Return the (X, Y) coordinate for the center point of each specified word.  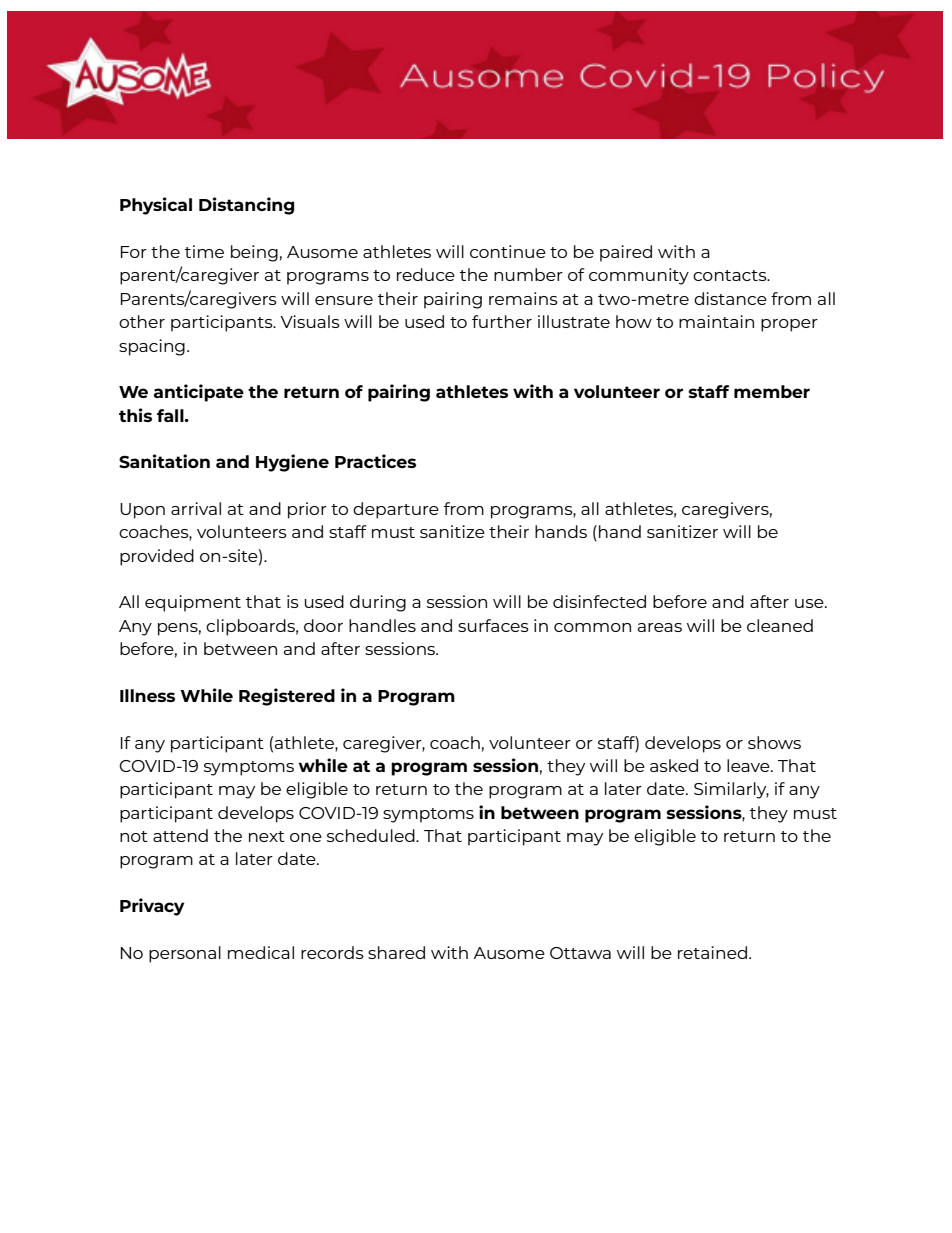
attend (180, 835)
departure (396, 510)
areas (660, 627)
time (204, 251)
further (502, 321)
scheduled (372, 835)
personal (185, 954)
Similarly (731, 790)
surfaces (493, 625)
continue (508, 251)
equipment (193, 603)
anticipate (199, 393)
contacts (731, 275)
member (772, 391)
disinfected (599, 601)
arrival (196, 508)
